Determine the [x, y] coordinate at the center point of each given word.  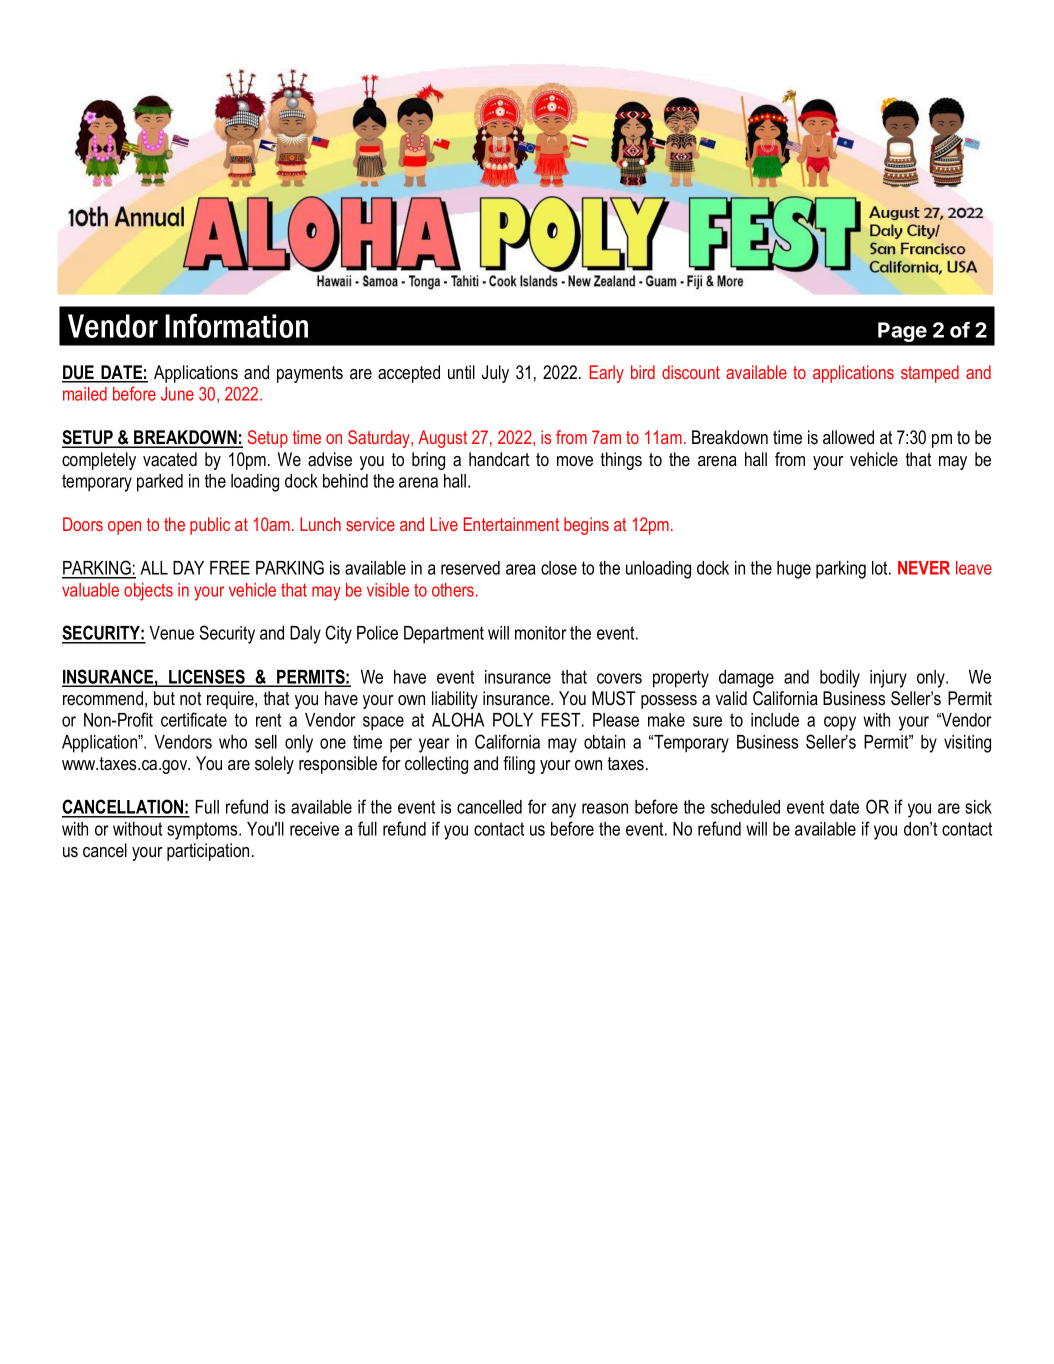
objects [148, 592]
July [495, 374]
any [564, 810]
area [521, 569]
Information [236, 326]
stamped [930, 374]
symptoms [203, 831]
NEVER [924, 568]
